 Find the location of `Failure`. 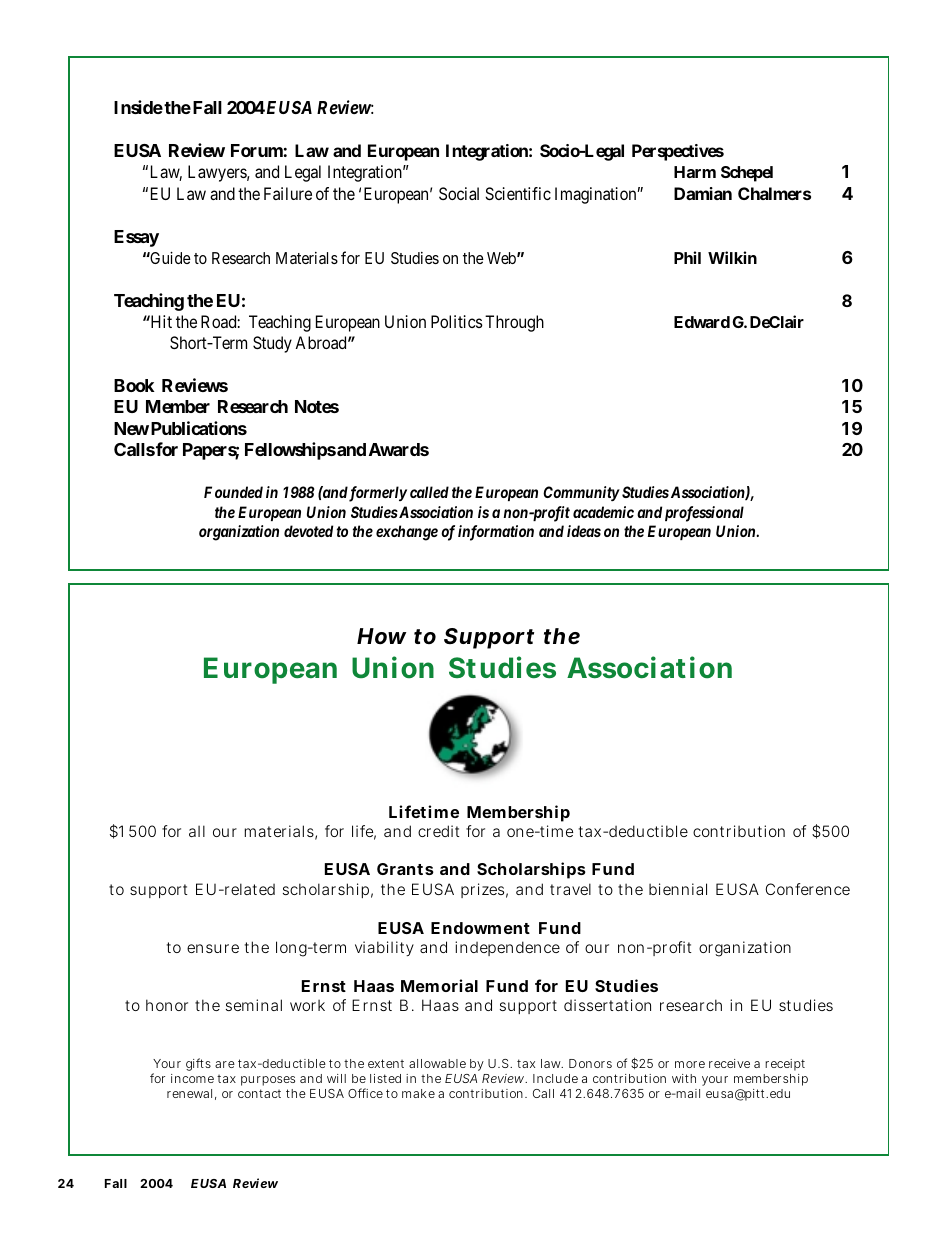

Failure is located at coordinates (288, 193).
